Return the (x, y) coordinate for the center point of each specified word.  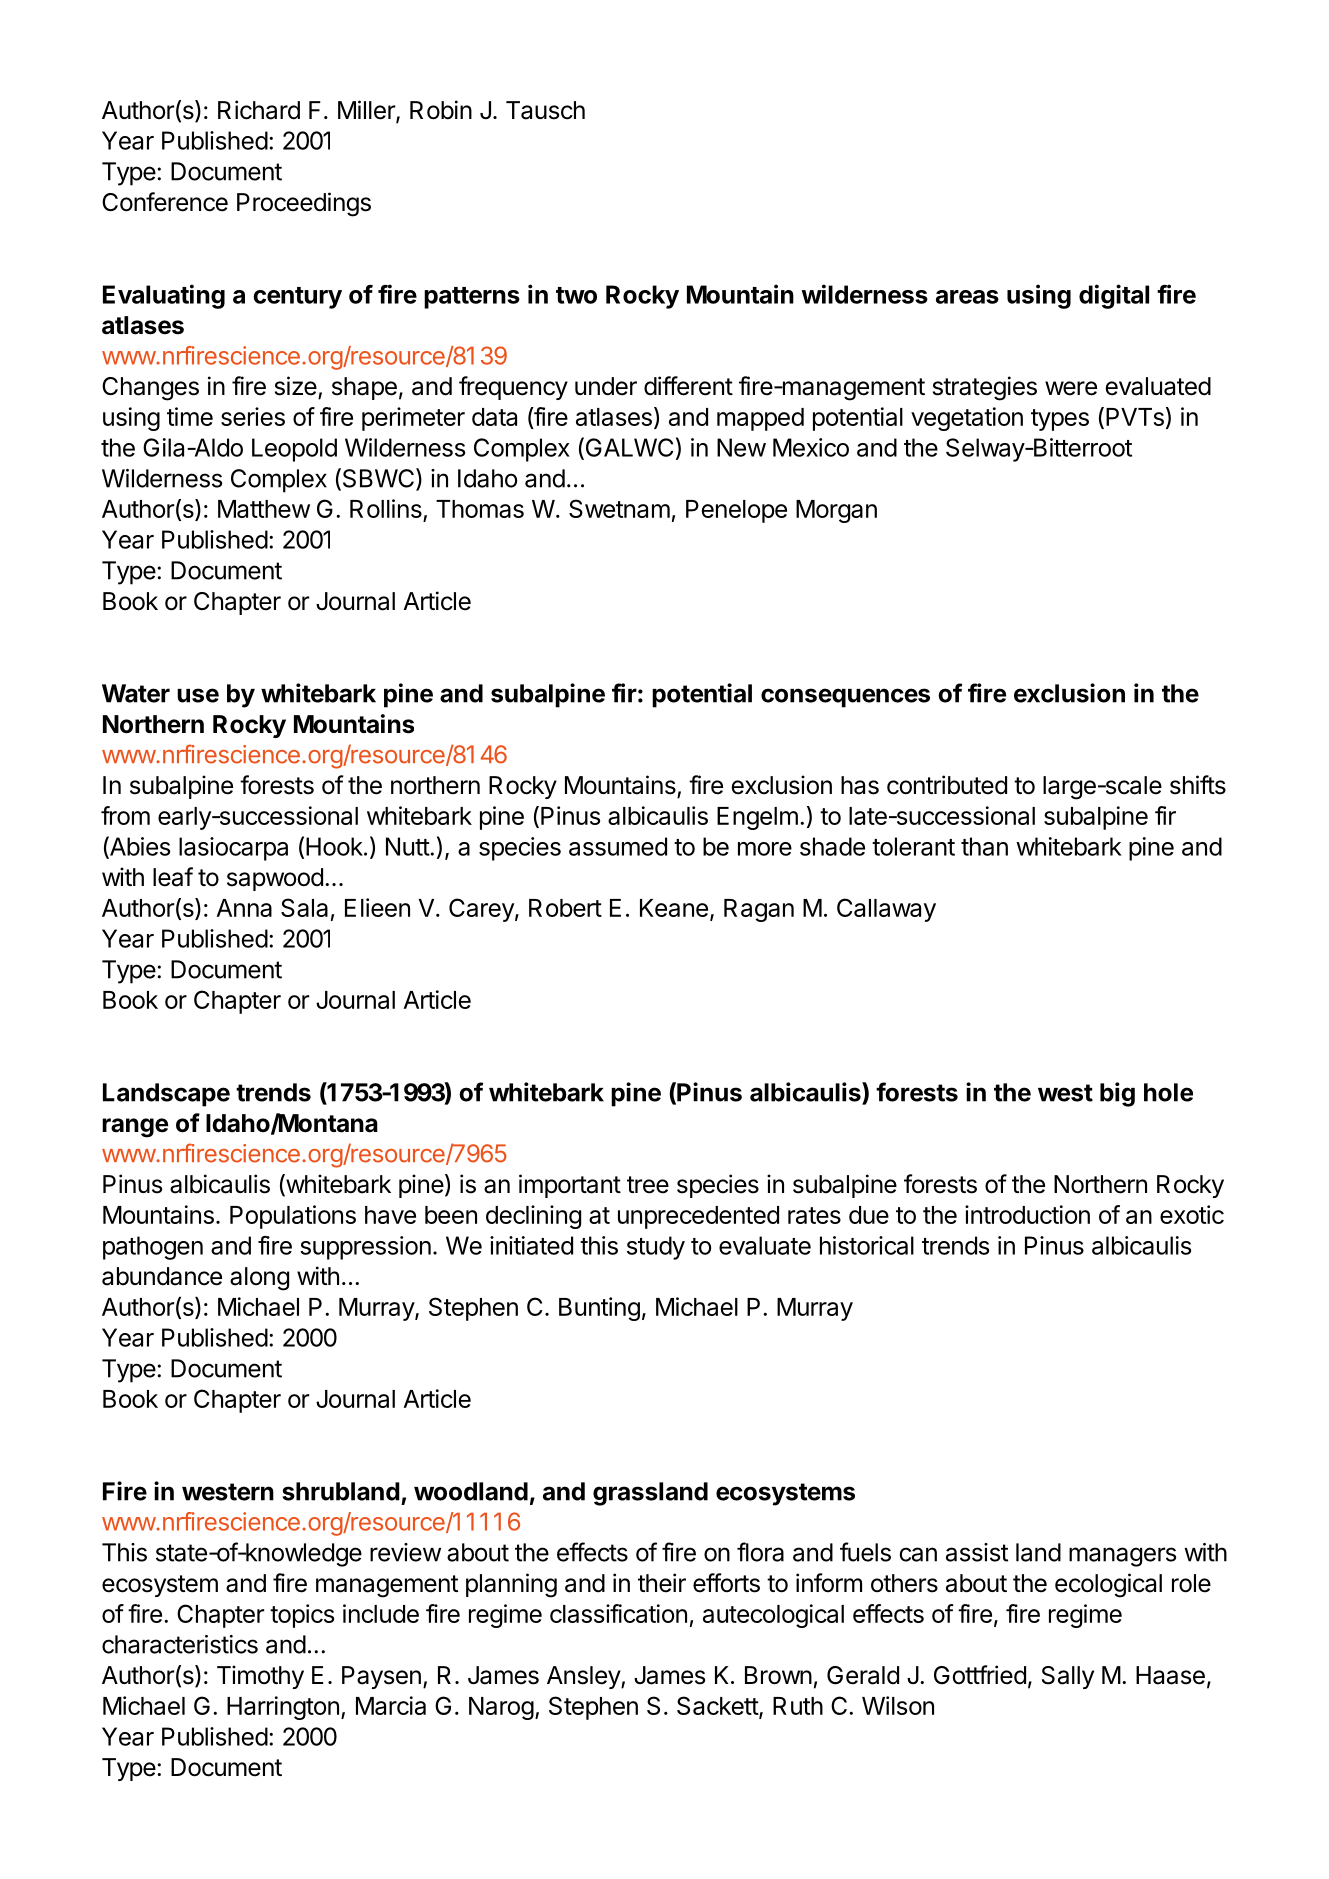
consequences (845, 698)
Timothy (260, 1677)
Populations (293, 1217)
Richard (259, 110)
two (576, 295)
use (198, 695)
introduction (1027, 1214)
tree (648, 1185)
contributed (947, 785)
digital (1114, 296)
